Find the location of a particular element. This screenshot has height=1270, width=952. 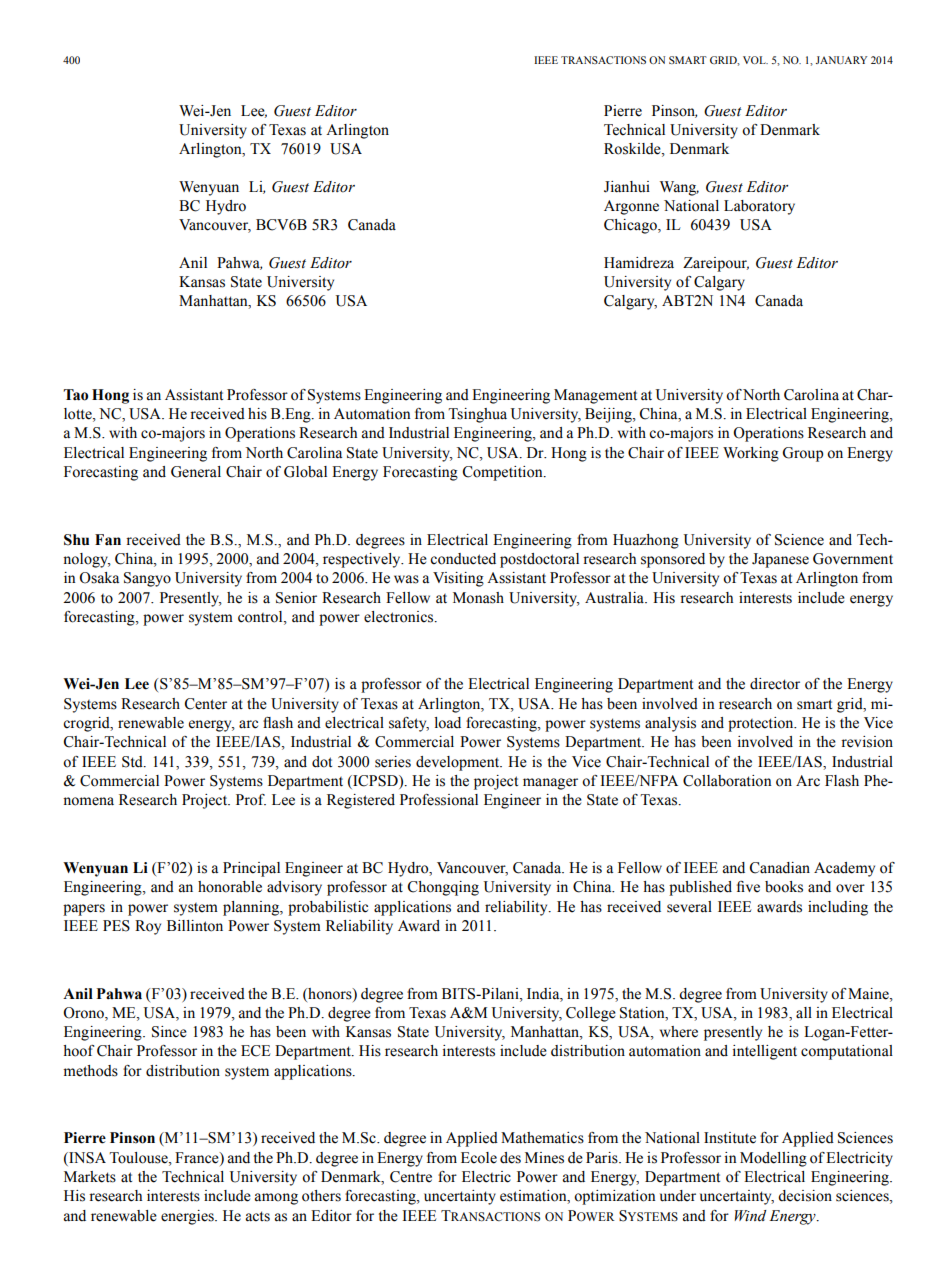

Center is located at coordinates (206, 704).
